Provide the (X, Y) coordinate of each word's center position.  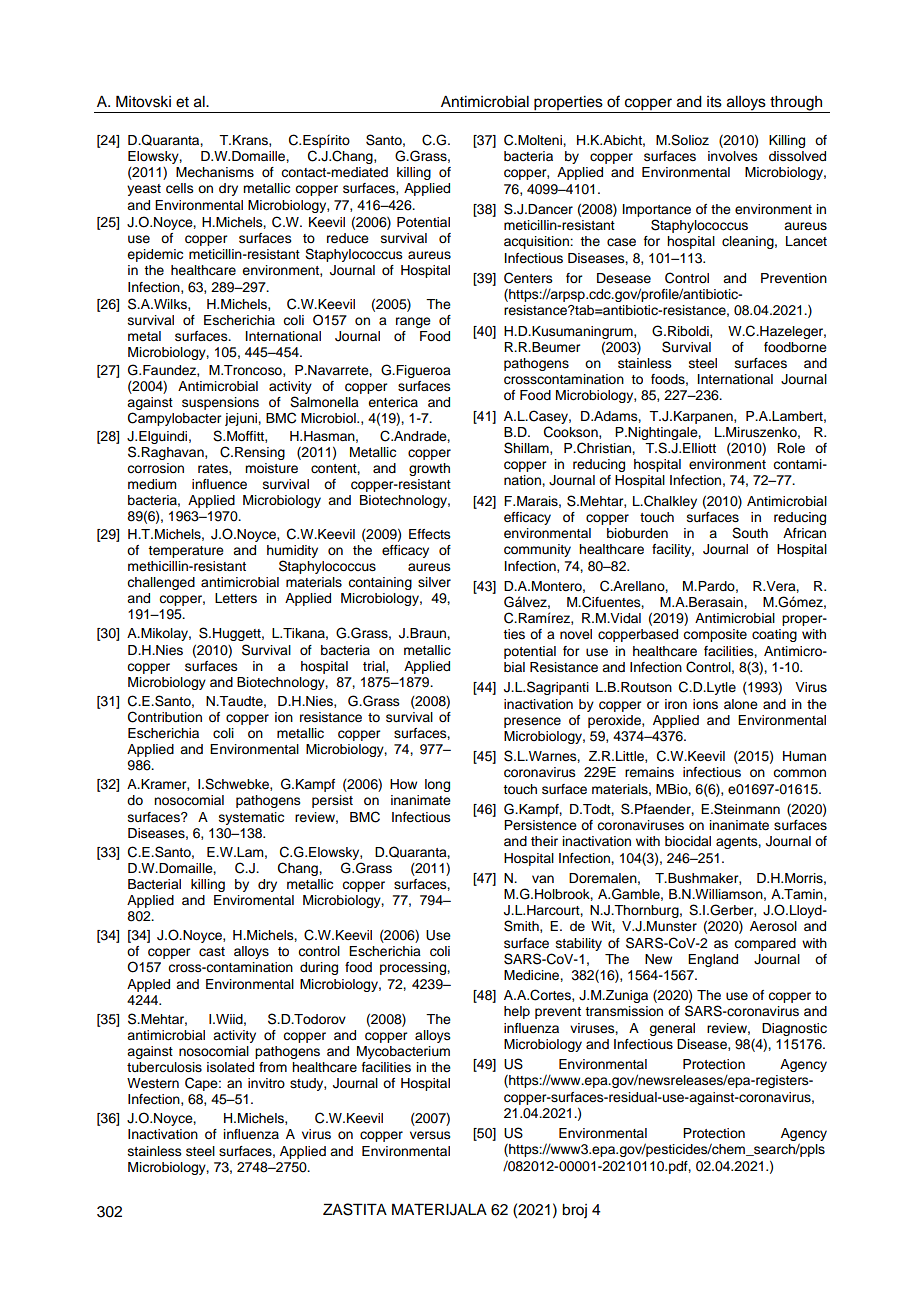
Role (791, 448)
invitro (266, 1083)
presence (532, 722)
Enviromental (254, 900)
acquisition (537, 242)
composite (715, 635)
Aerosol (773, 926)
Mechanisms (215, 172)
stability (579, 944)
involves (733, 156)
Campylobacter (174, 419)
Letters (236, 598)
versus (430, 1135)
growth (429, 469)
